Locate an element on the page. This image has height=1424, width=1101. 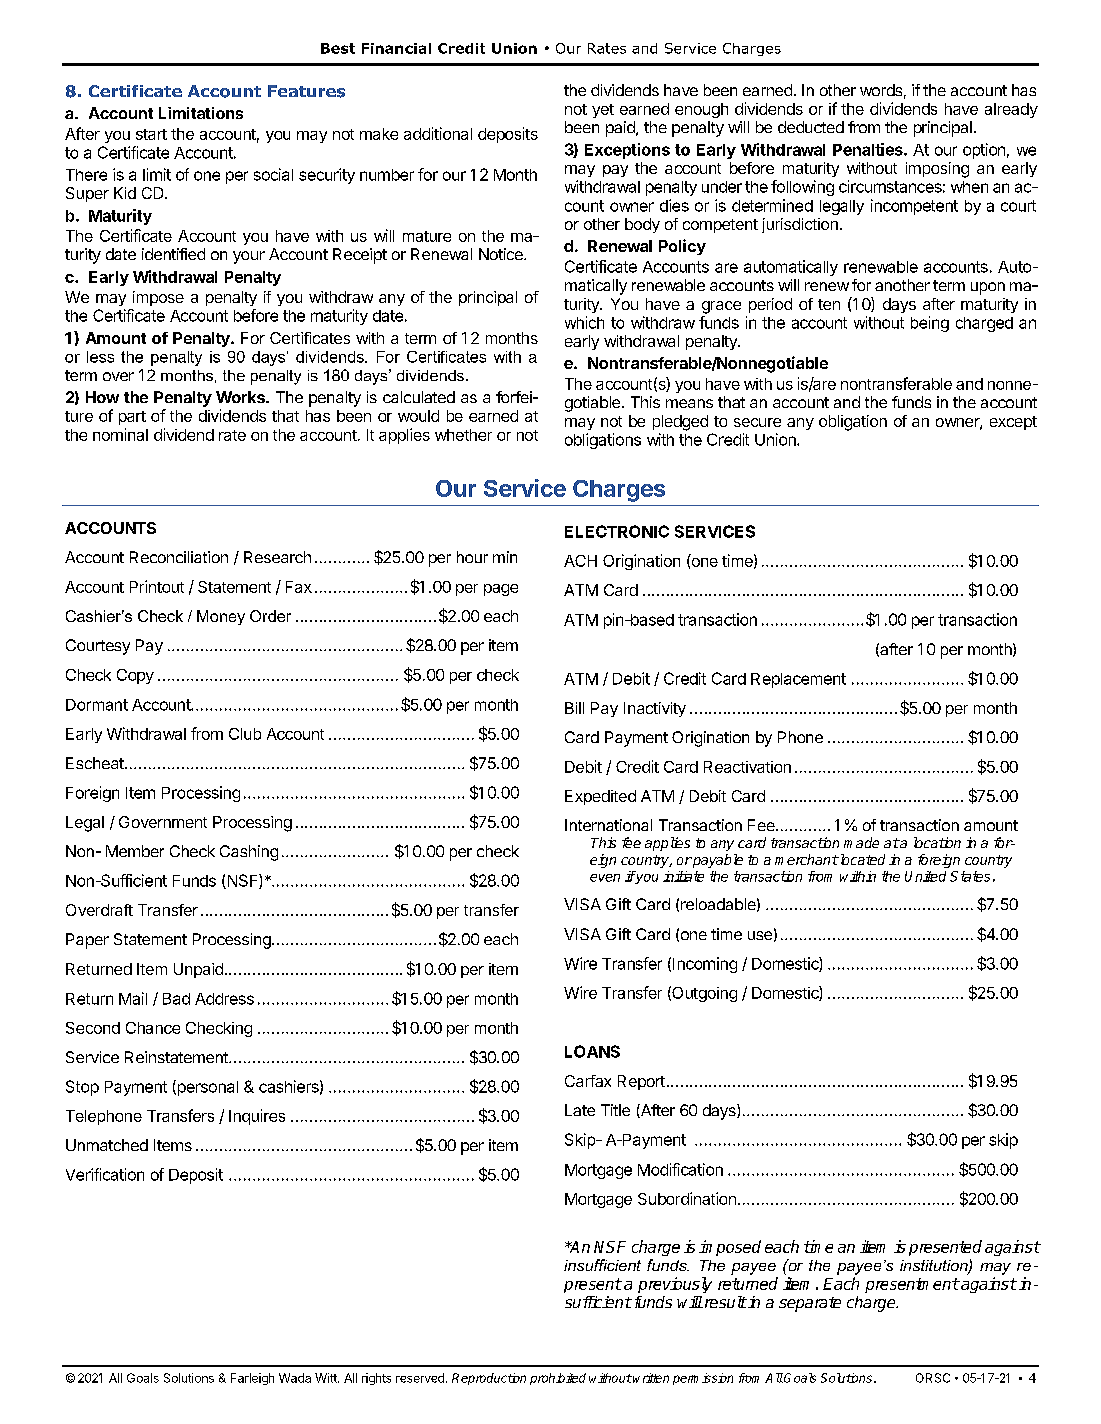
result is located at coordinates (724, 1302).
